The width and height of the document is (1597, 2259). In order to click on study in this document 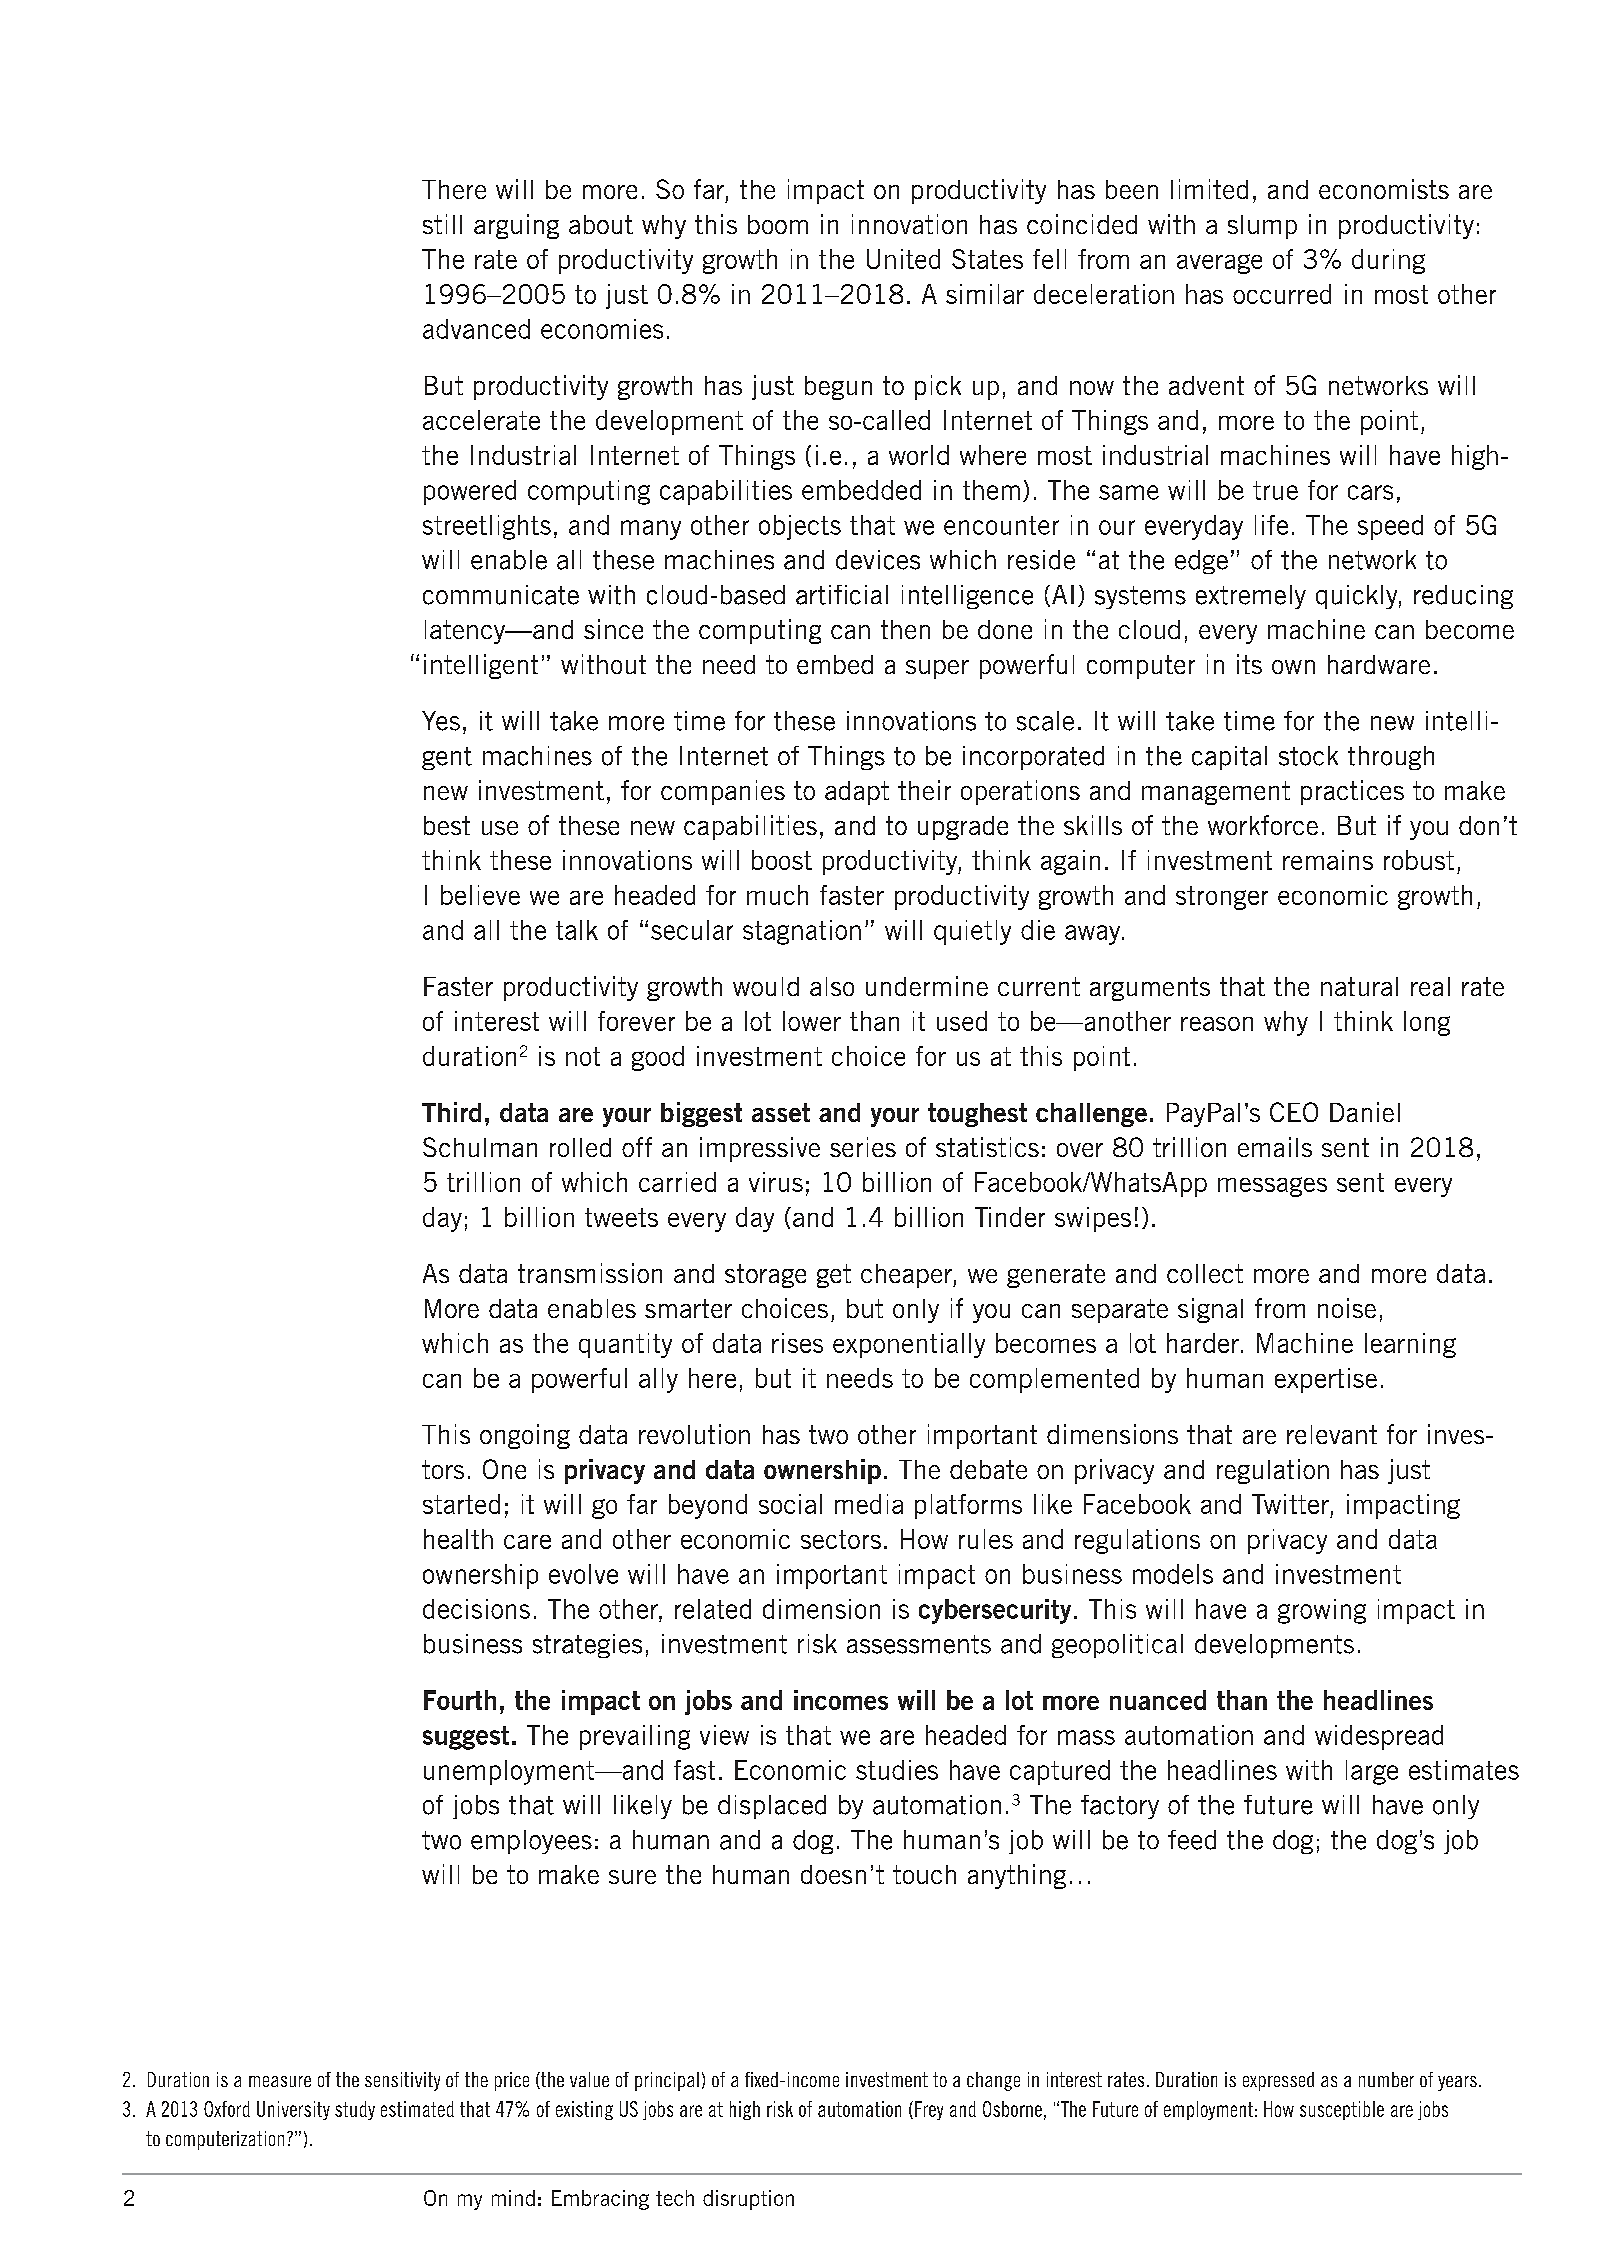, I will do `click(355, 2110)`.
